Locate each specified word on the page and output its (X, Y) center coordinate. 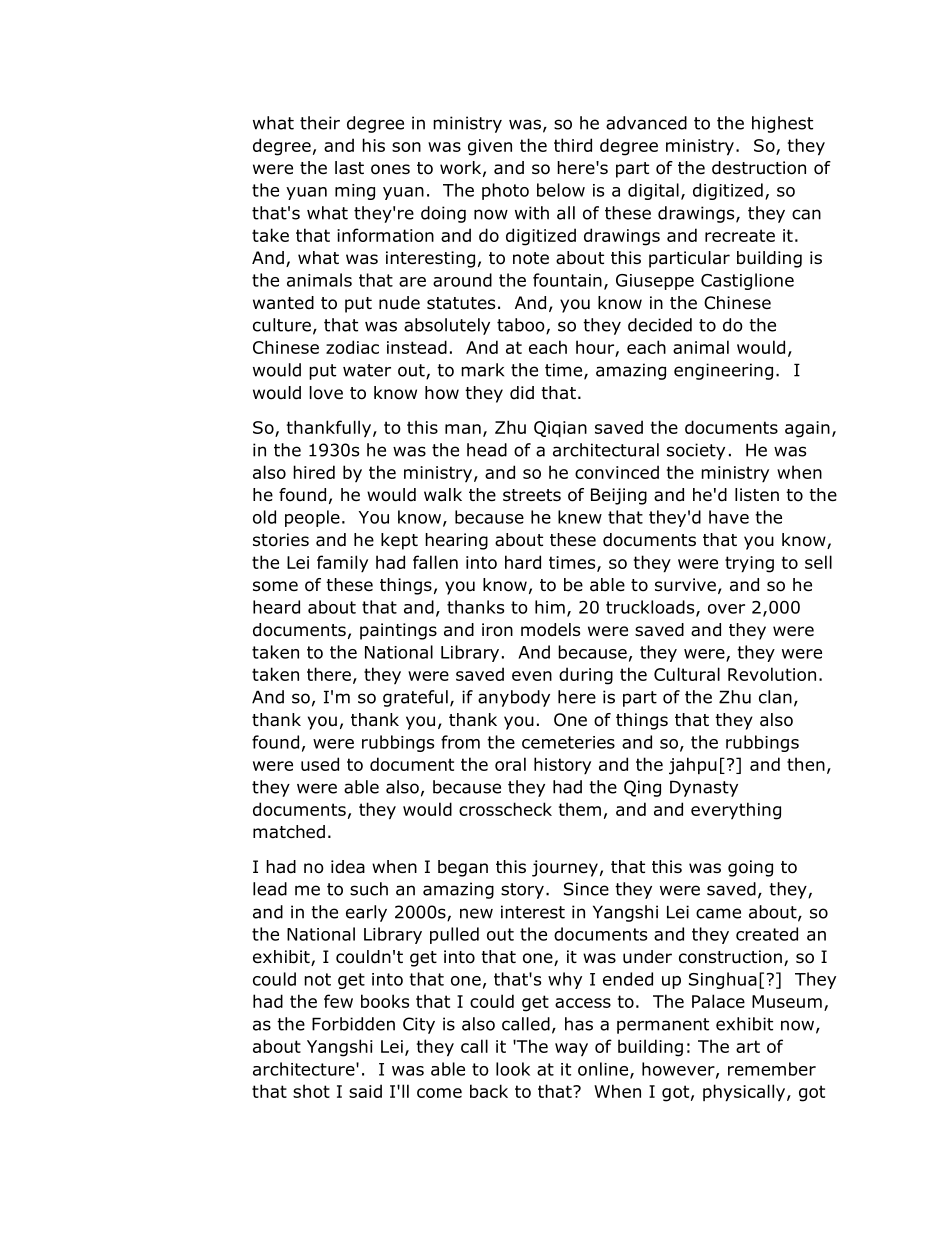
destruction (759, 168)
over (726, 609)
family (342, 563)
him (550, 607)
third (573, 145)
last (349, 168)
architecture (305, 1069)
